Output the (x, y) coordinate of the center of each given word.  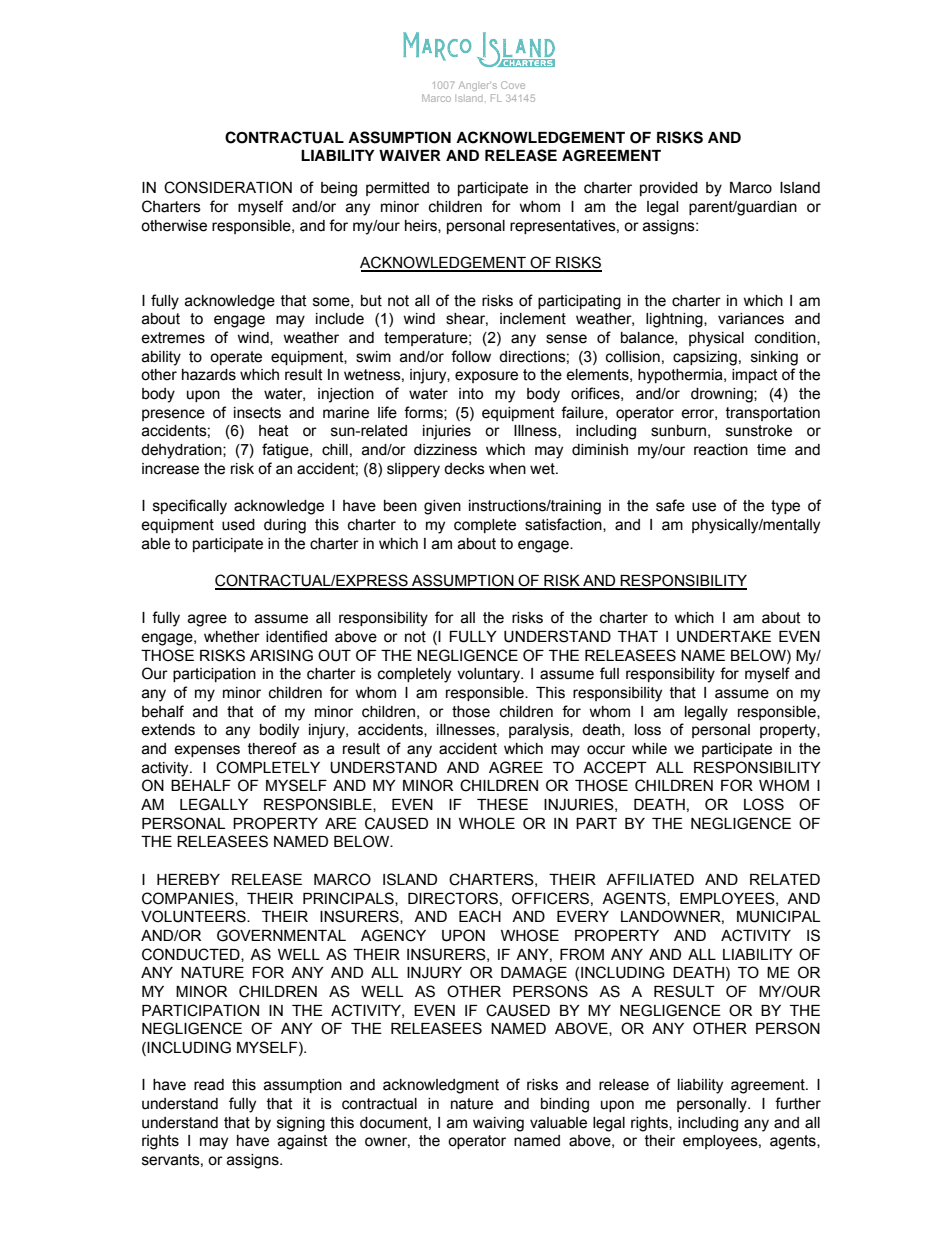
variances (751, 319)
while (649, 749)
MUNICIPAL (778, 916)
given (442, 507)
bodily (279, 731)
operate (236, 358)
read (209, 1085)
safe (670, 505)
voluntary (490, 675)
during (285, 526)
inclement (533, 319)
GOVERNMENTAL (281, 935)
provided (669, 189)
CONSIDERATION (228, 187)
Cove (513, 85)
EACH (480, 916)
